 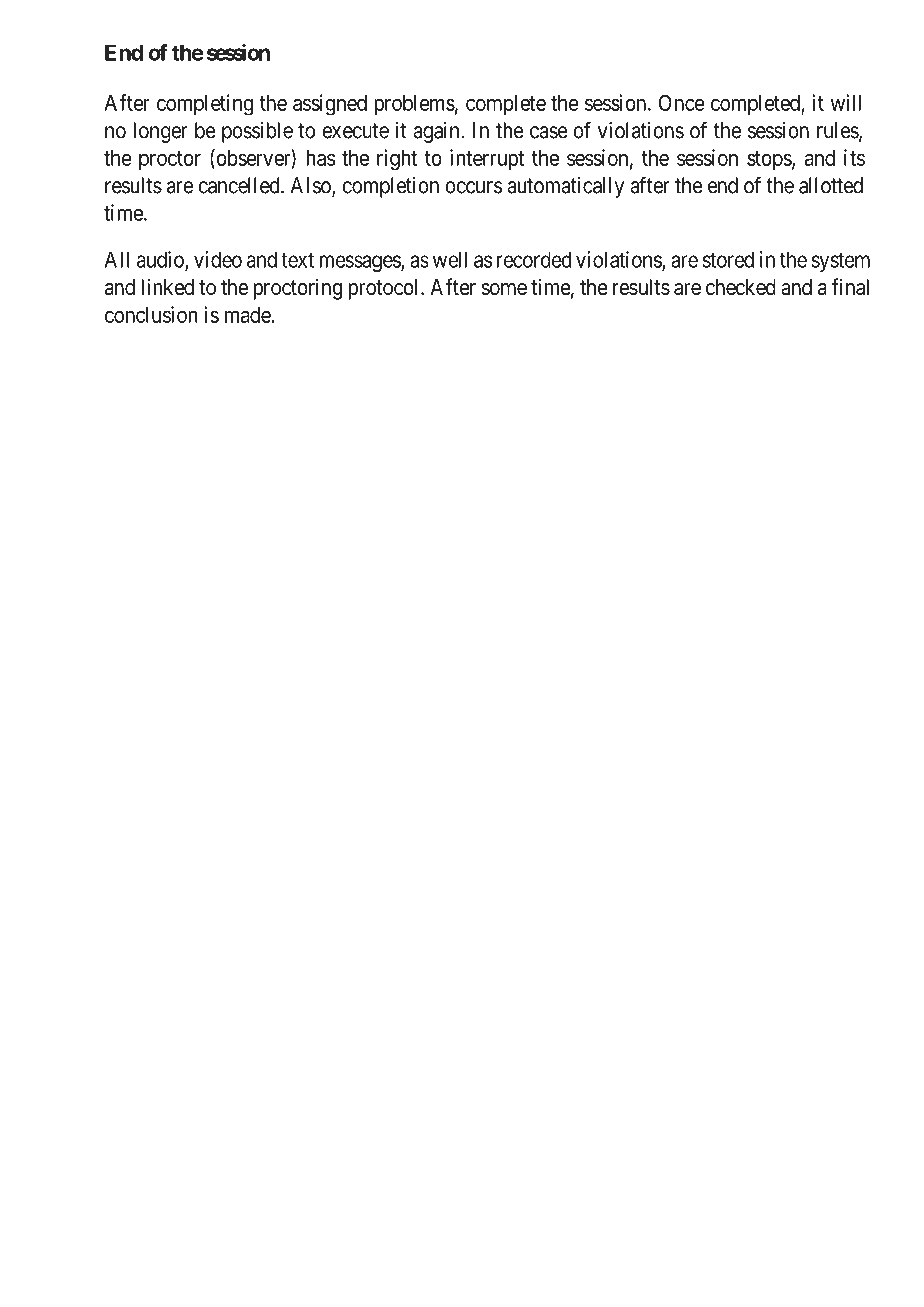 What do you see at coordinates (473, 187) in the screenshot?
I see `occurs` at bounding box center [473, 187].
